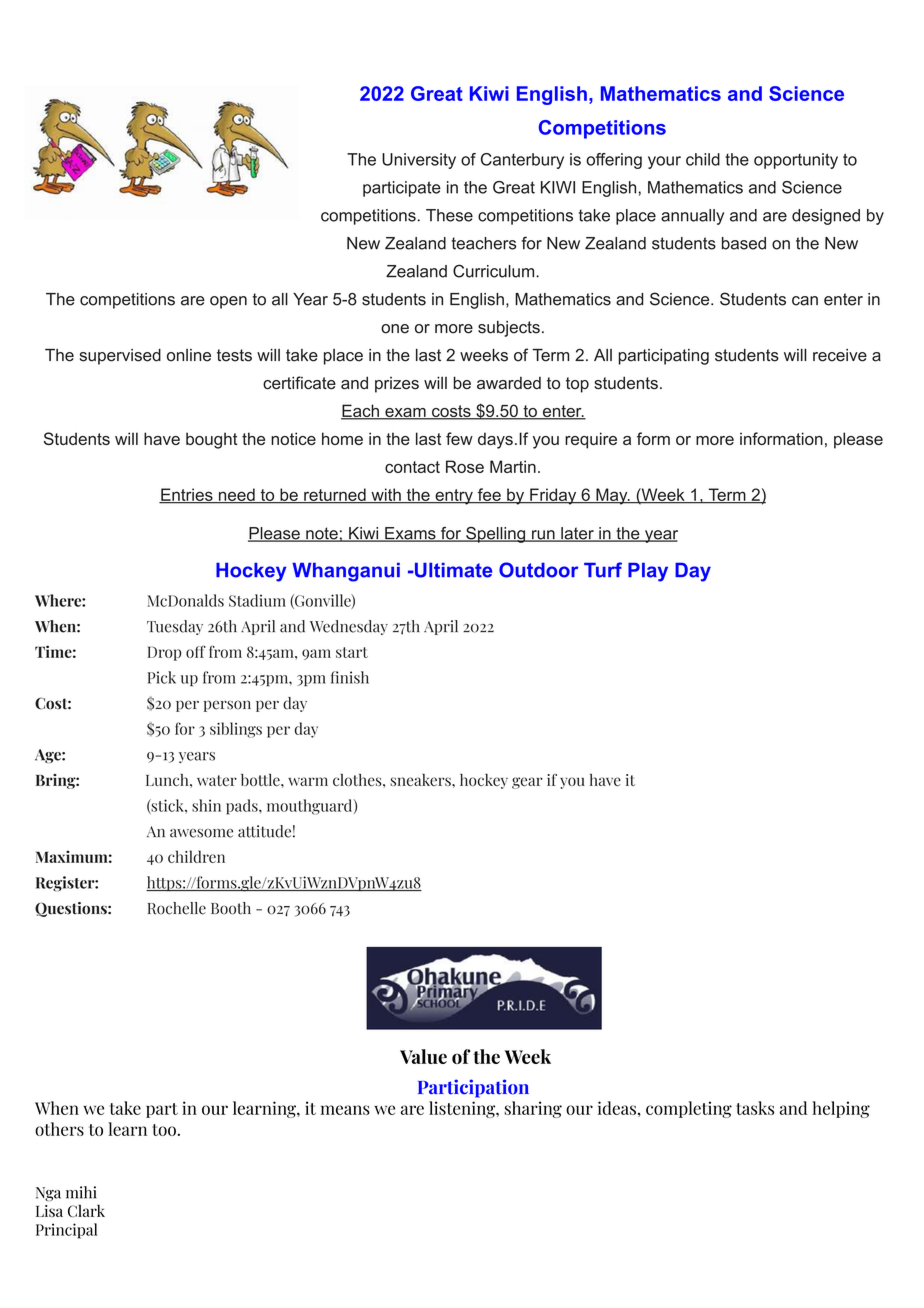 This page has width=924, height=1308. Describe the element at coordinates (755, 1108) in the page. I see `tasks` at that location.
